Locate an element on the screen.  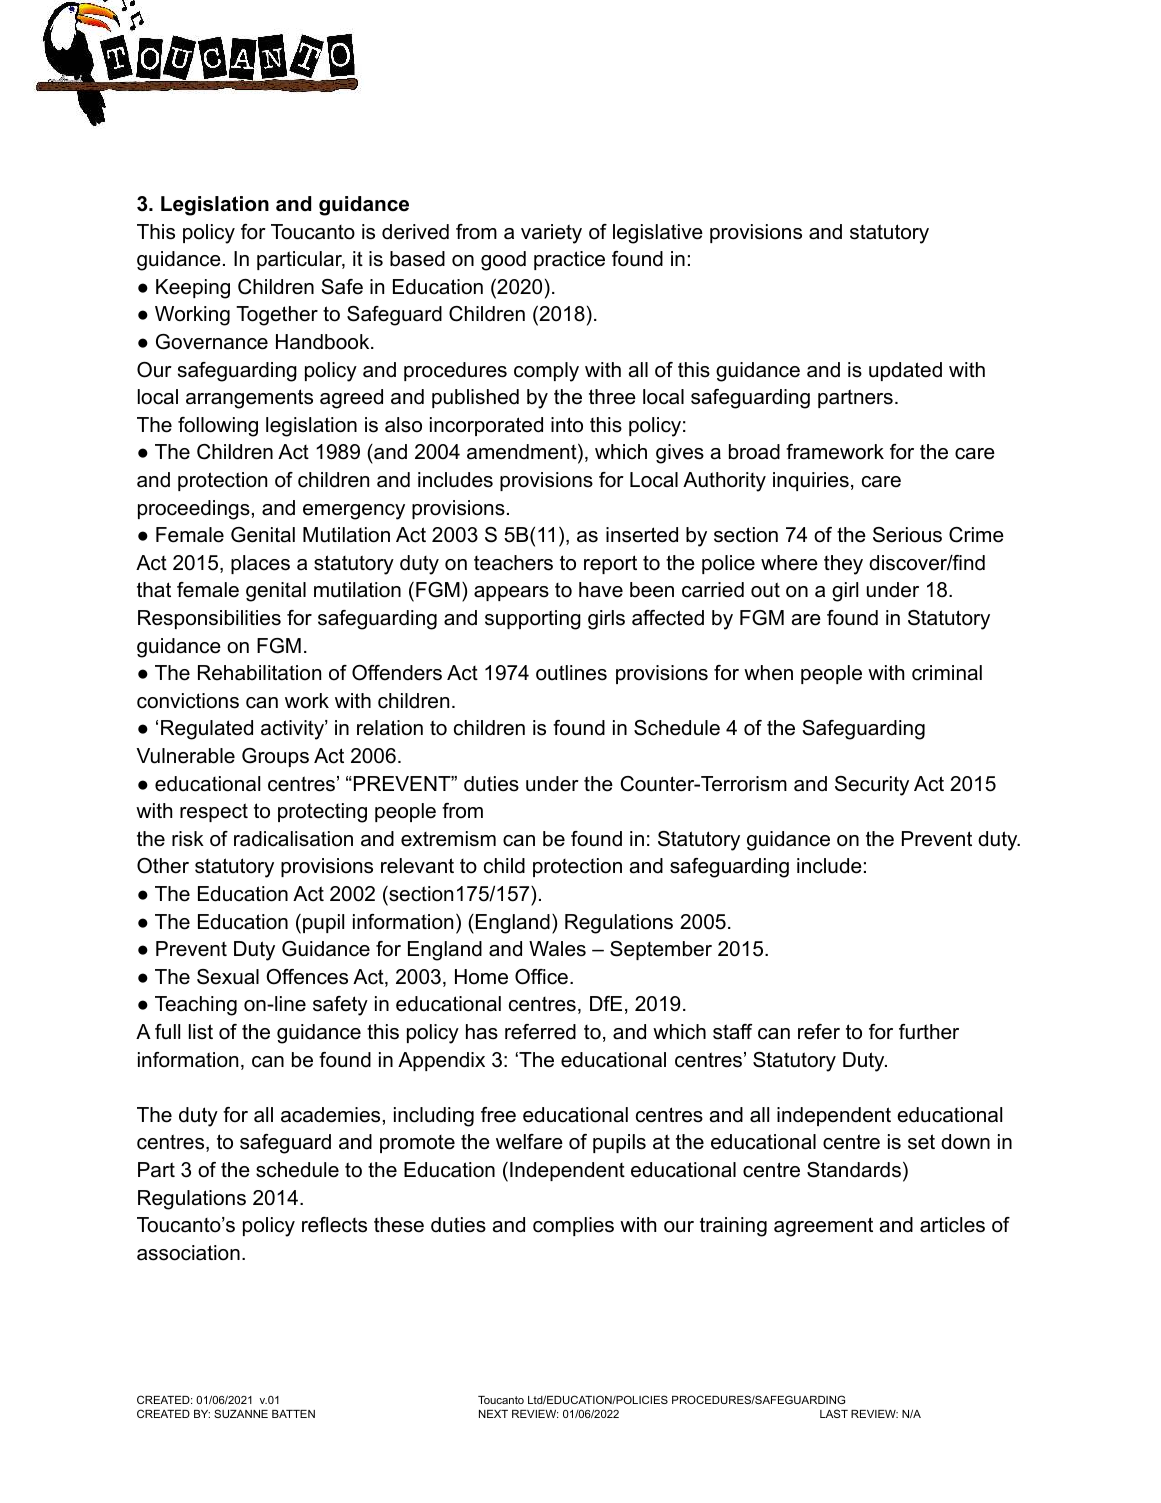
Serious is located at coordinates (907, 535).
